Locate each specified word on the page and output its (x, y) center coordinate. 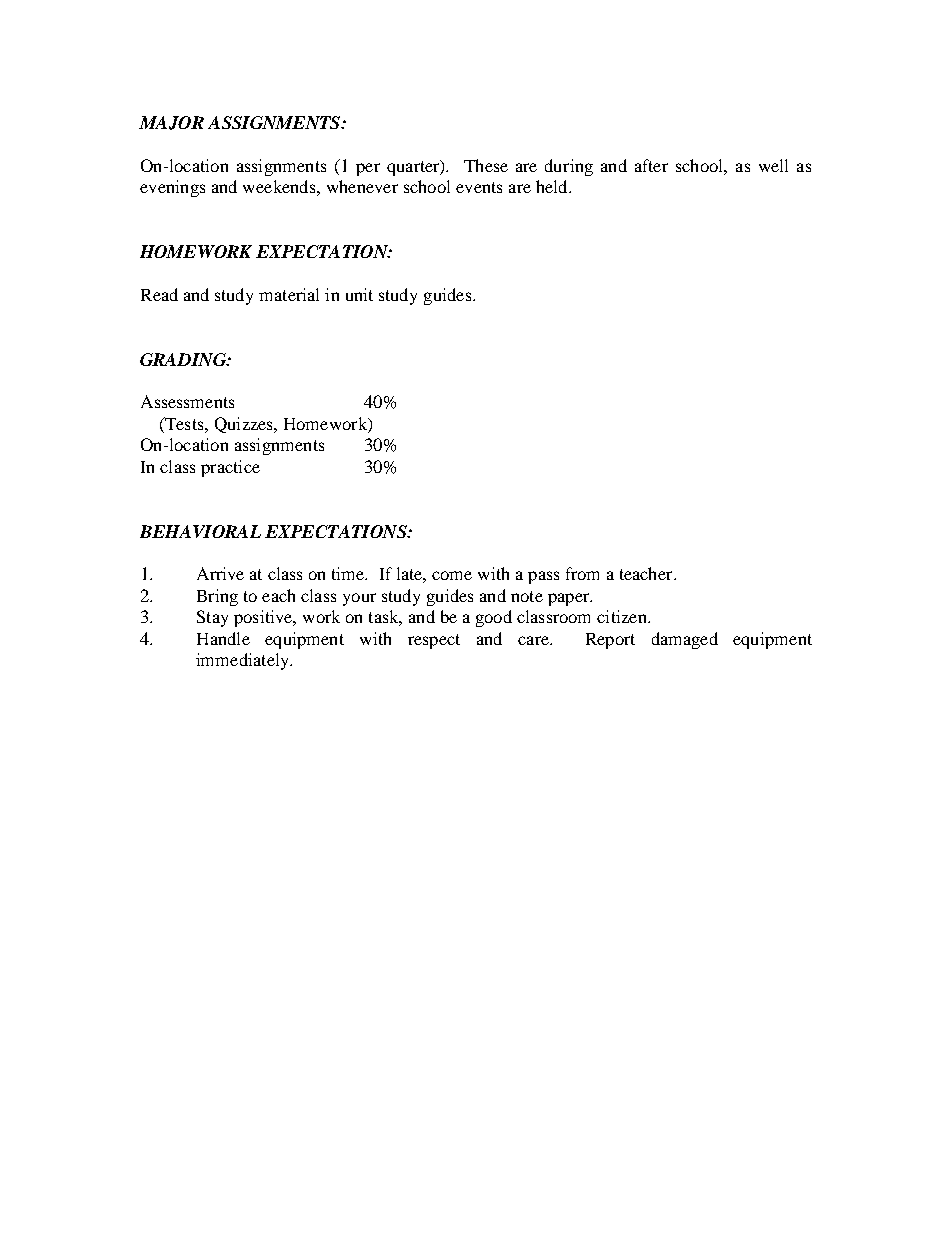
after (651, 165)
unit (359, 294)
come (452, 575)
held (553, 186)
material (289, 294)
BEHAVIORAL (200, 531)
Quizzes (245, 425)
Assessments (187, 401)
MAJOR (171, 123)
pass (543, 577)
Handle (223, 638)
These (486, 165)
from (582, 573)
